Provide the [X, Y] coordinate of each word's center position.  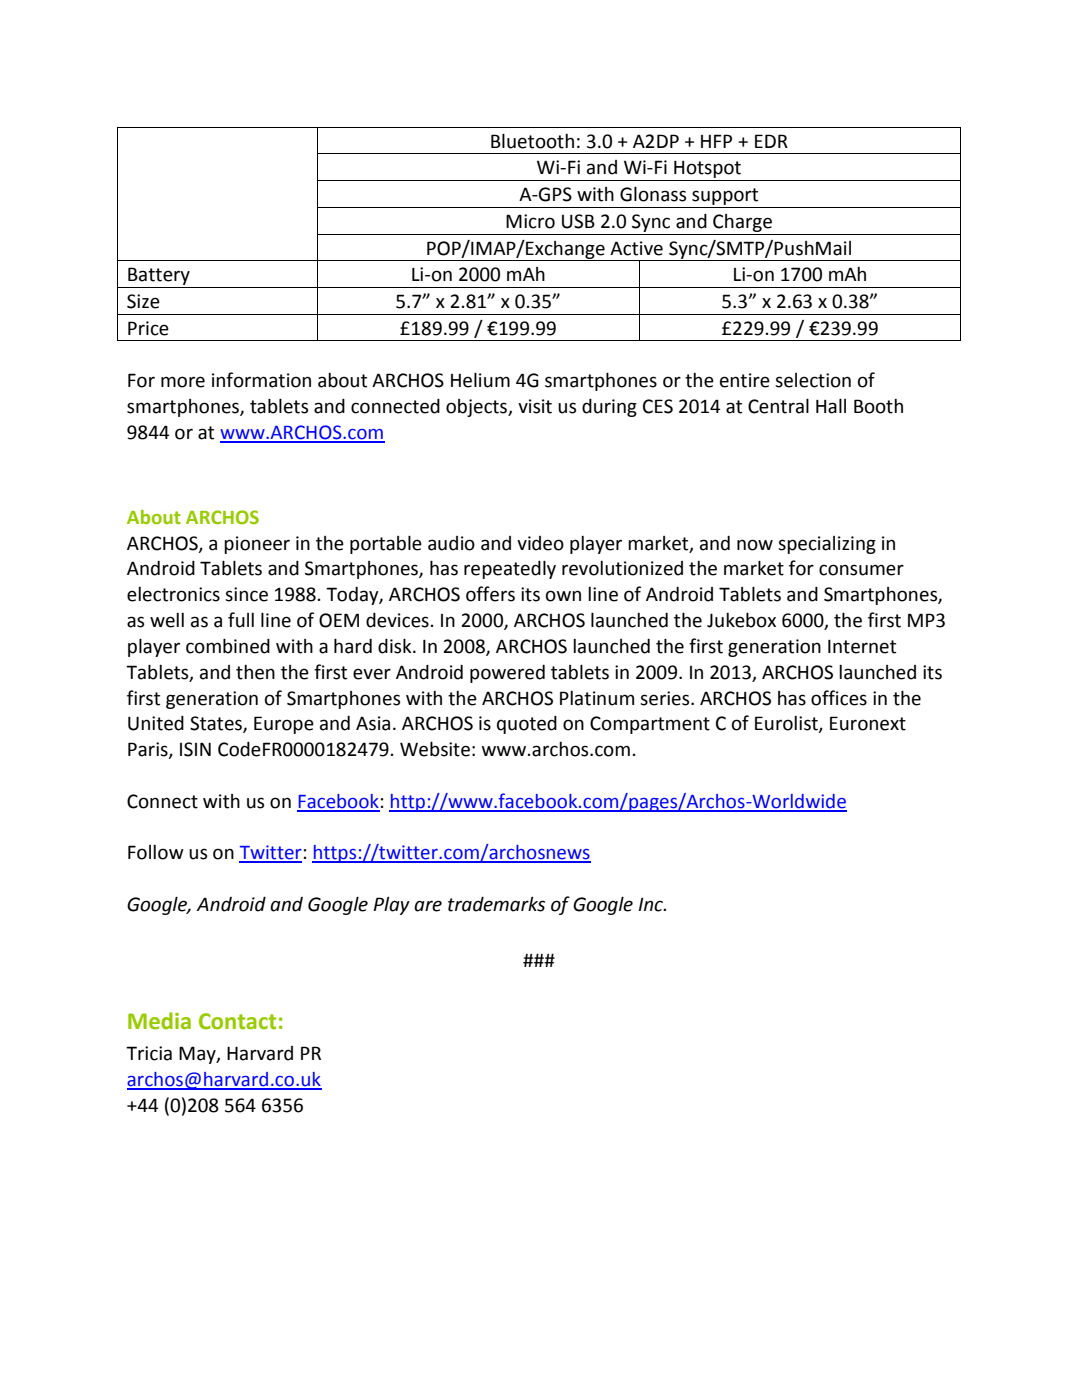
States [217, 724]
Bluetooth [532, 141]
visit [535, 406]
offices [839, 698]
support [725, 196]
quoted [527, 725]
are [428, 906]
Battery [159, 276]
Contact [237, 1021]
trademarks [496, 904]
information [261, 380]
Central [778, 406]
